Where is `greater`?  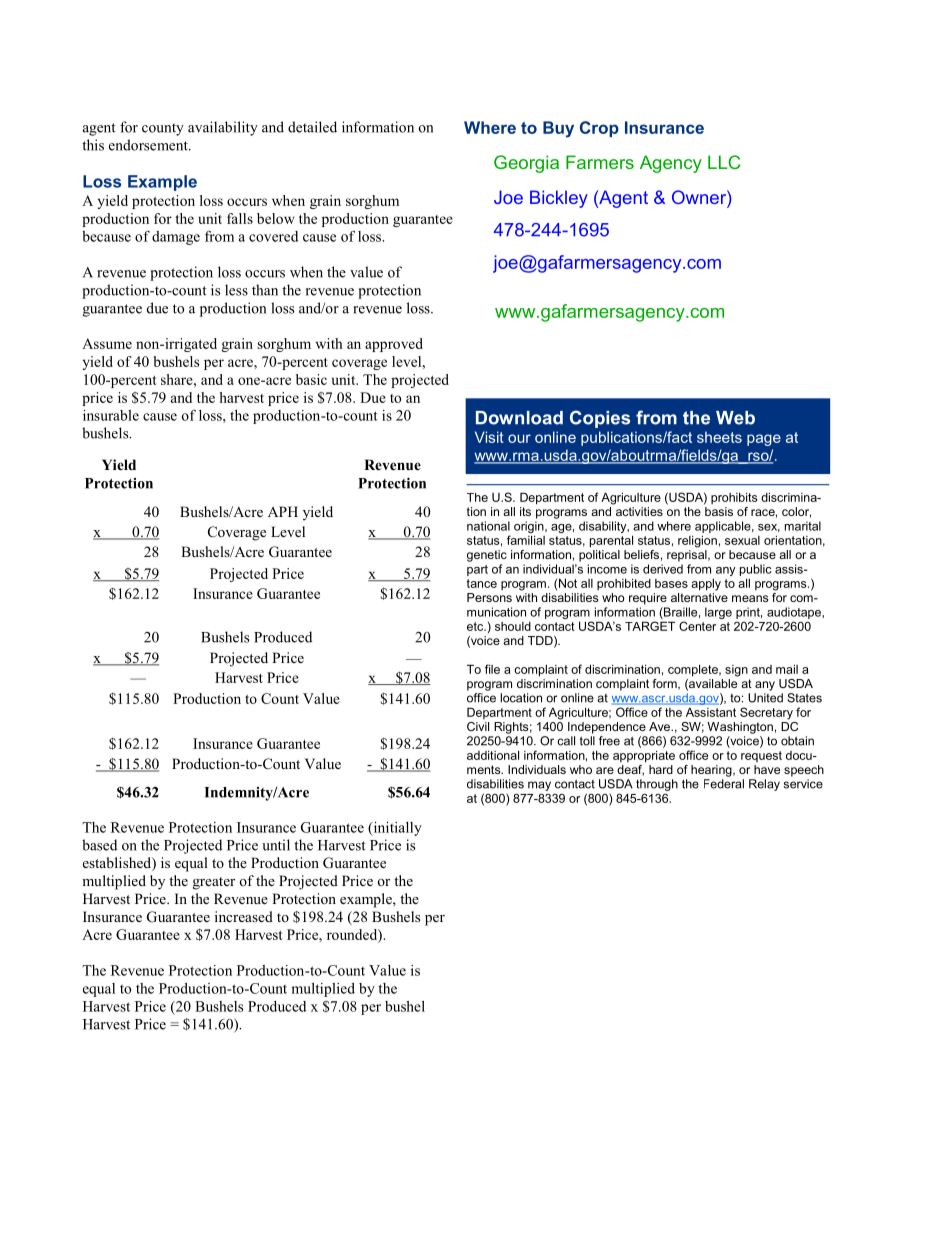 greater is located at coordinates (214, 883).
